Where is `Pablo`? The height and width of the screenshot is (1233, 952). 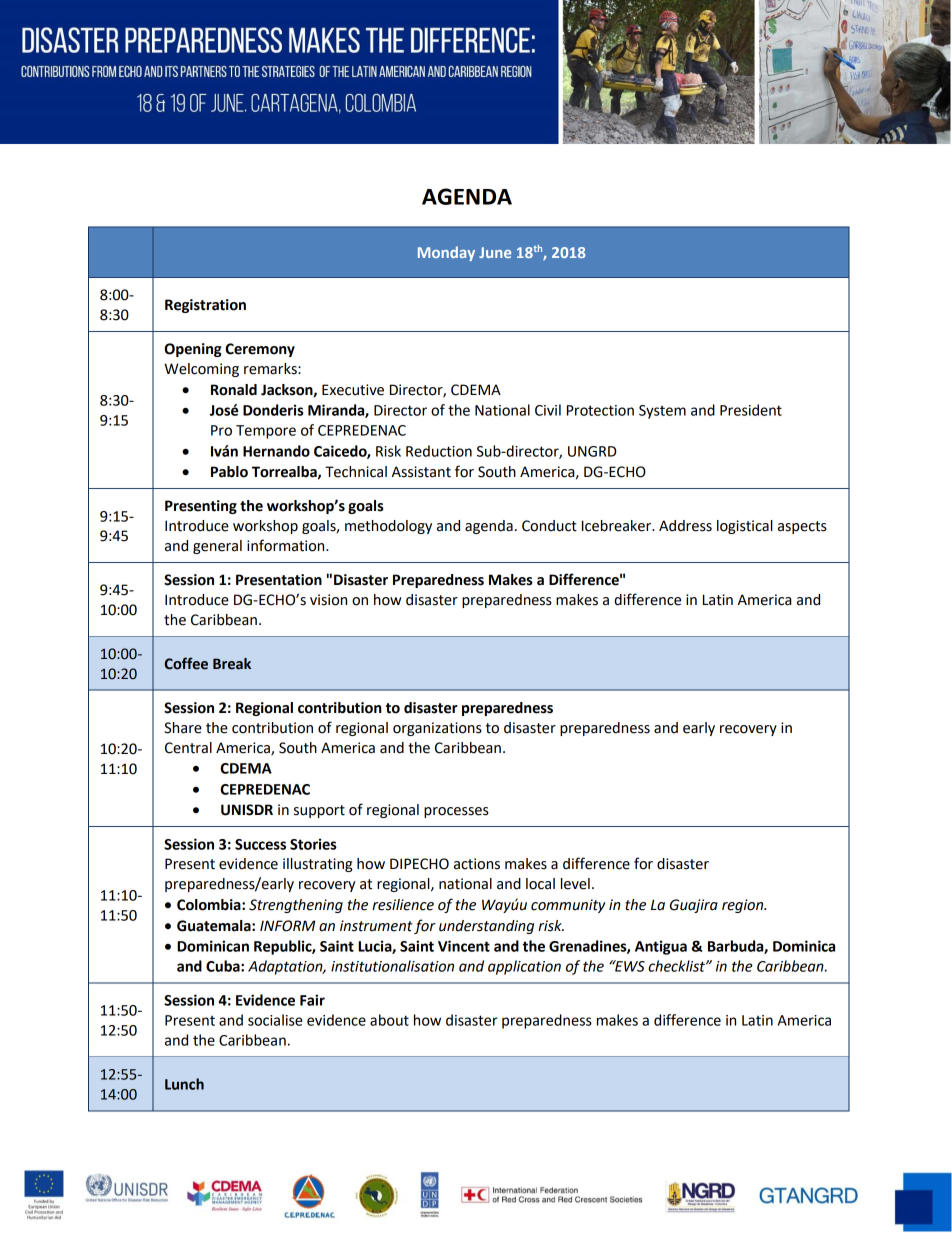 Pablo is located at coordinates (229, 472).
